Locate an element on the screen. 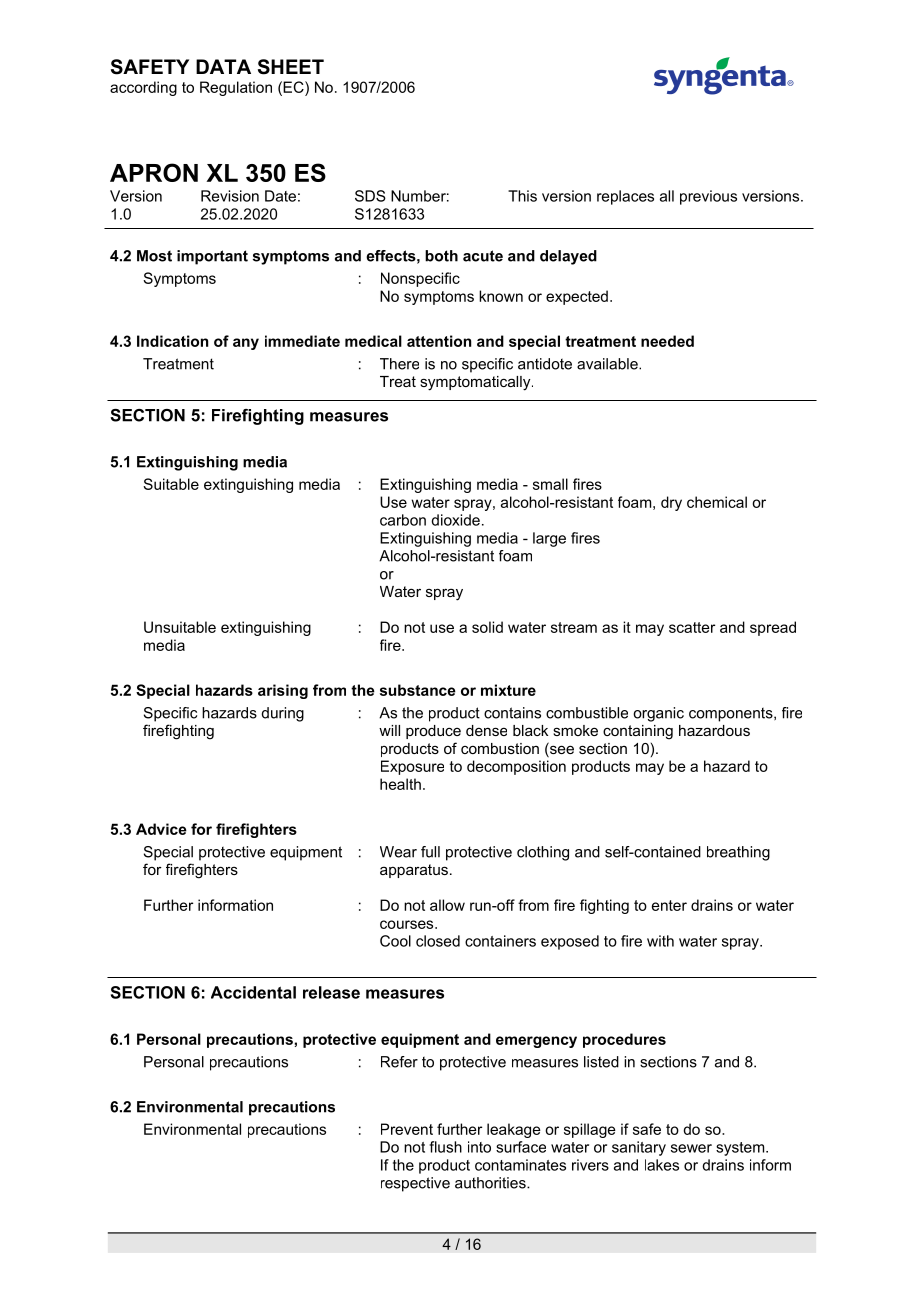 This screenshot has width=924, height=1308. This is located at coordinates (522, 196).
